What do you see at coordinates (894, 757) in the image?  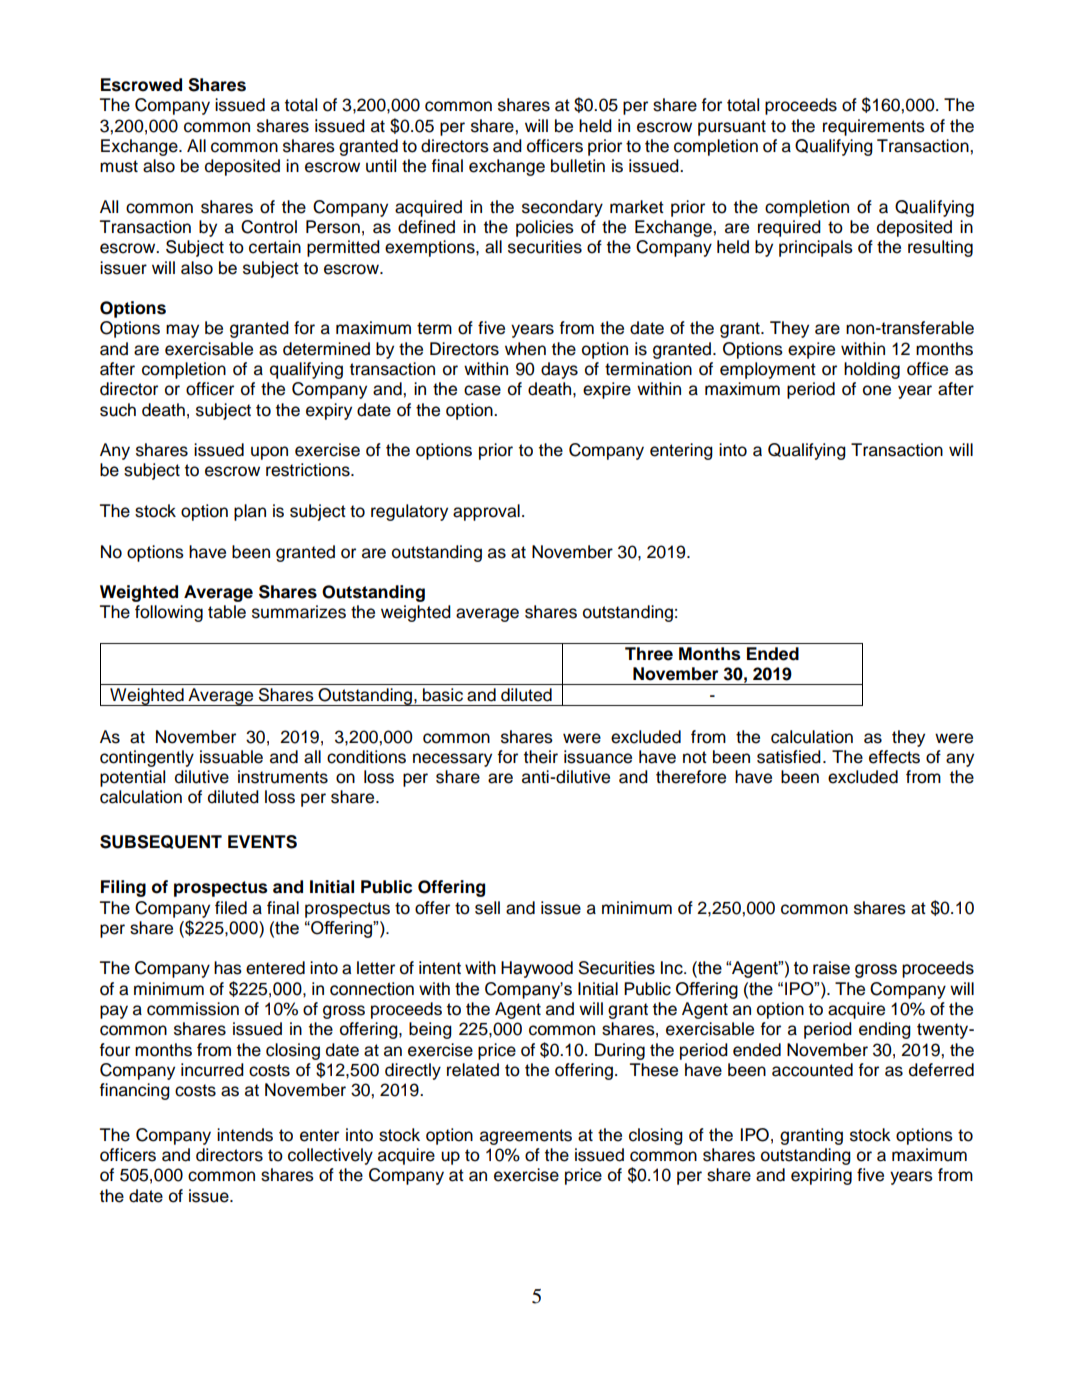 I see `effects` at bounding box center [894, 757].
